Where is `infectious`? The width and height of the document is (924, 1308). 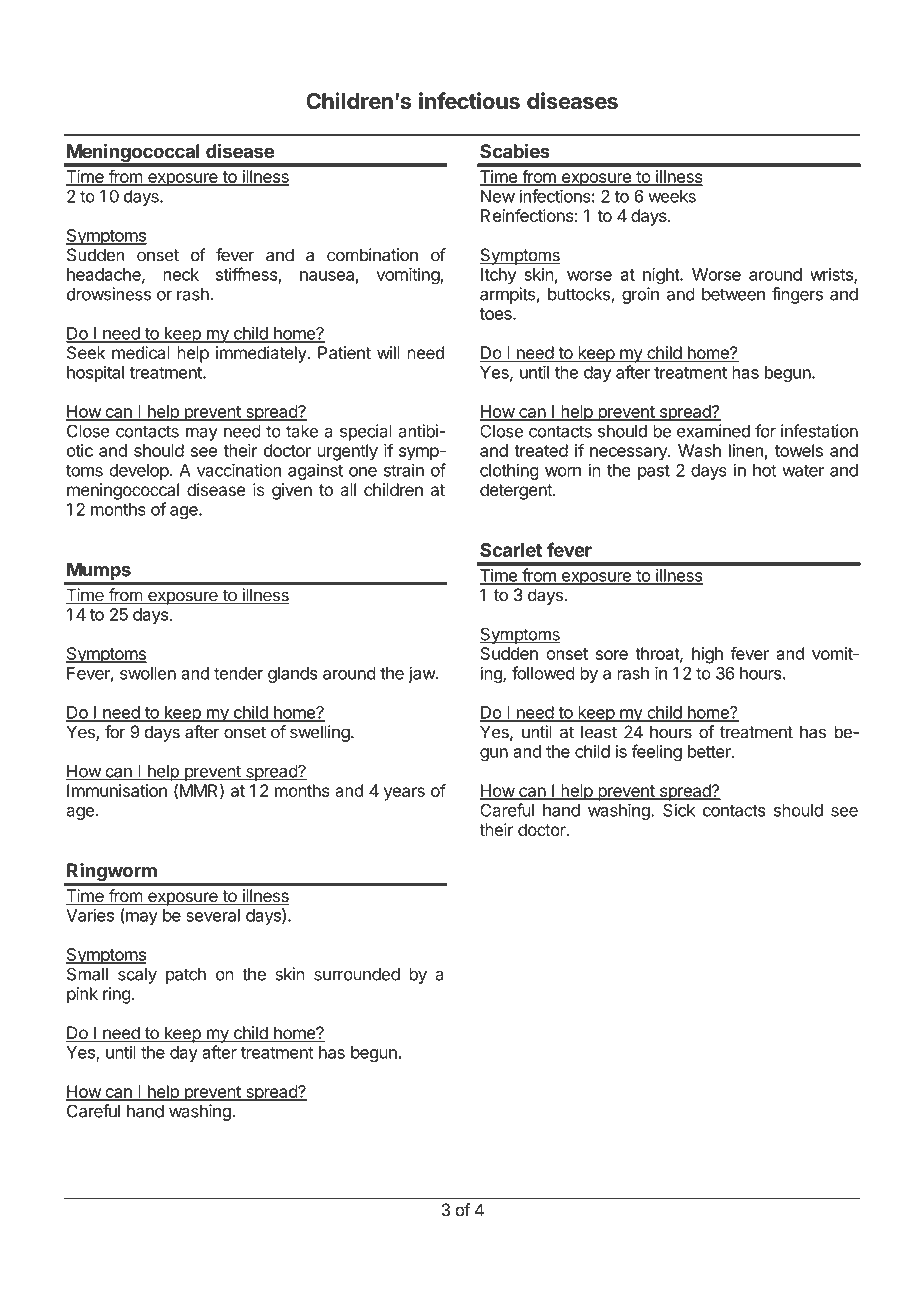 infectious is located at coordinates (469, 101).
